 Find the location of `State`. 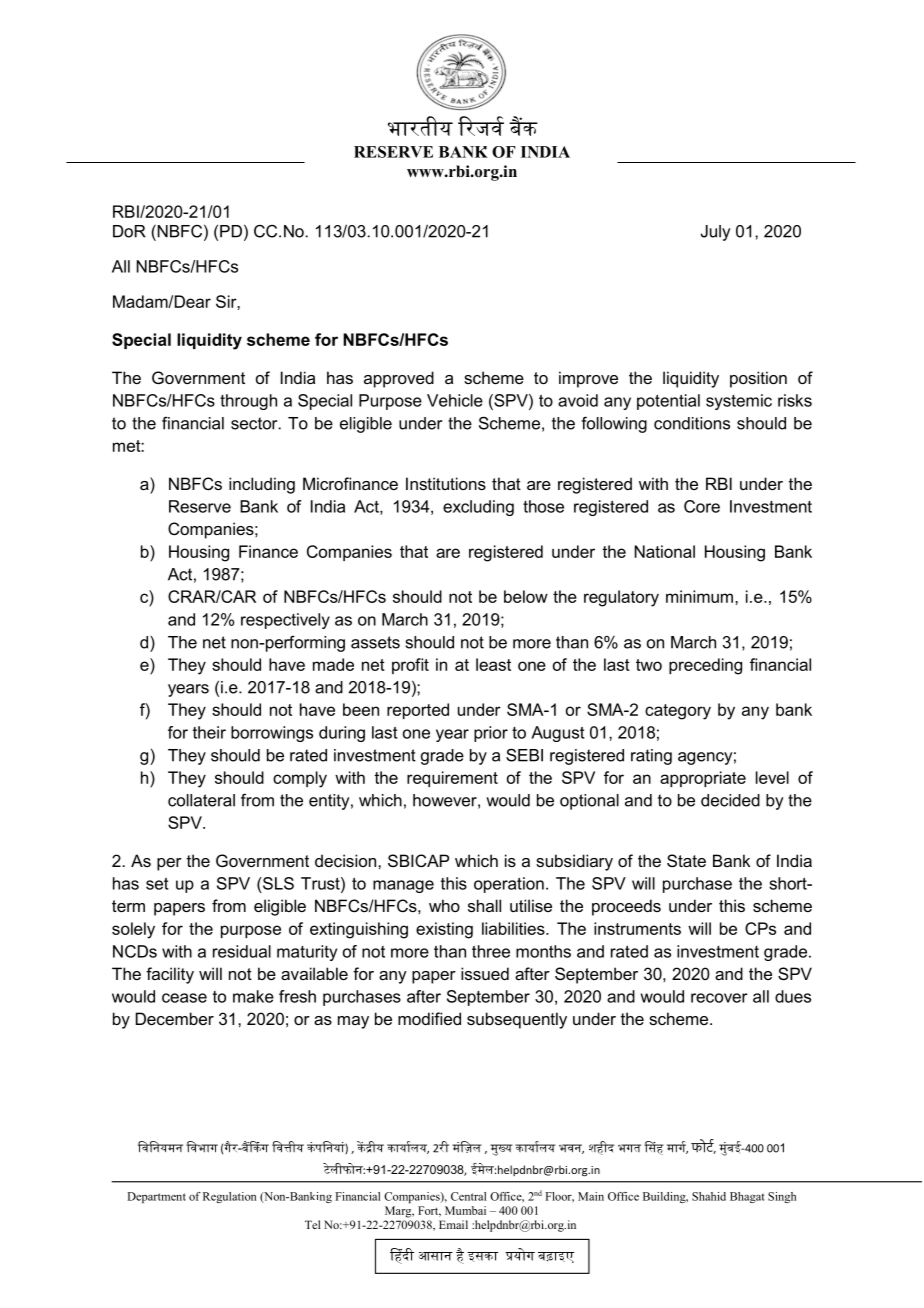

State is located at coordinates (686, 860).
